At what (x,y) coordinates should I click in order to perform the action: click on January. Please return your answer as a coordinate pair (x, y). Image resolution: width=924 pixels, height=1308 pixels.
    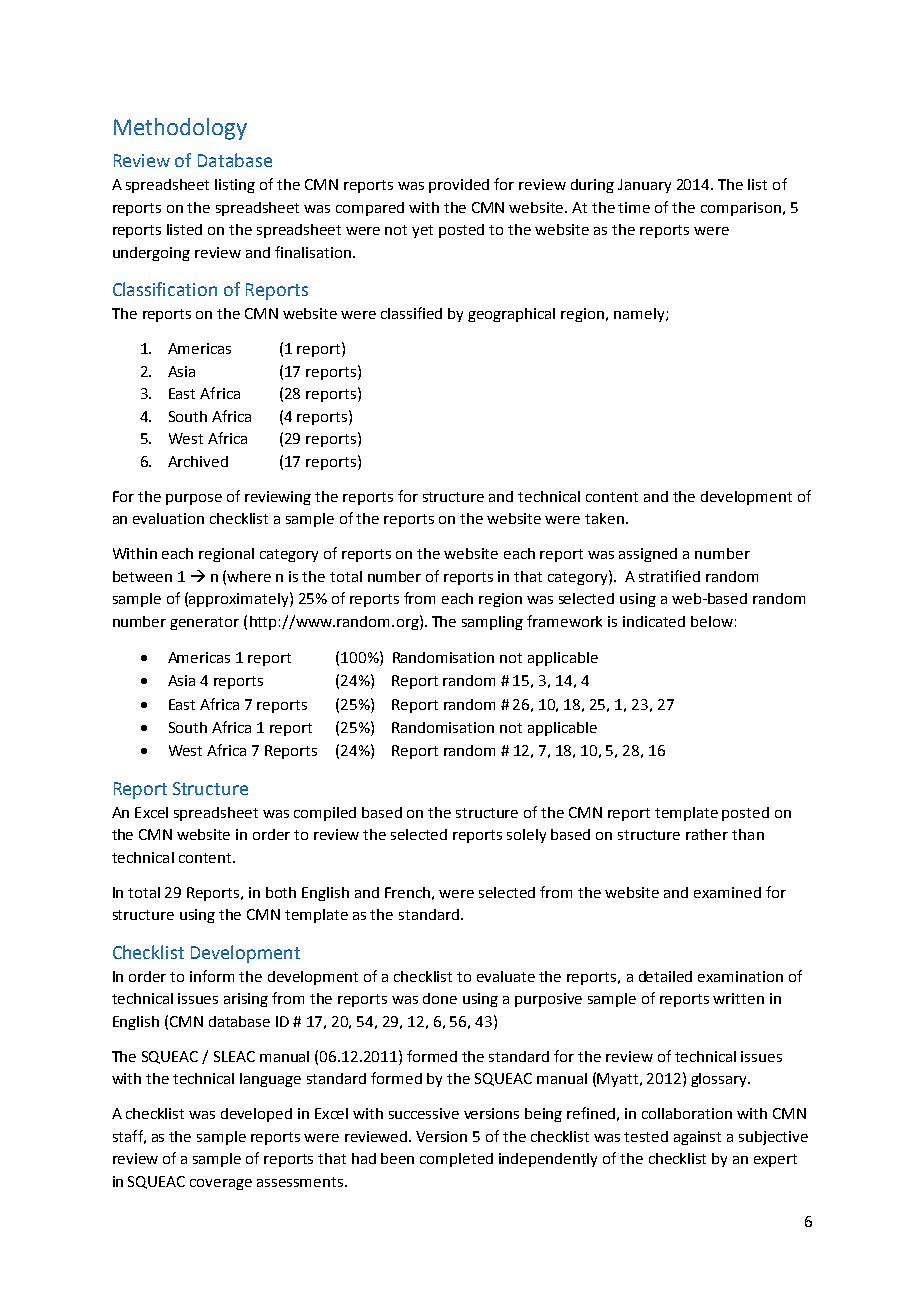
    Looking at the image, I should click on (644, 186).
